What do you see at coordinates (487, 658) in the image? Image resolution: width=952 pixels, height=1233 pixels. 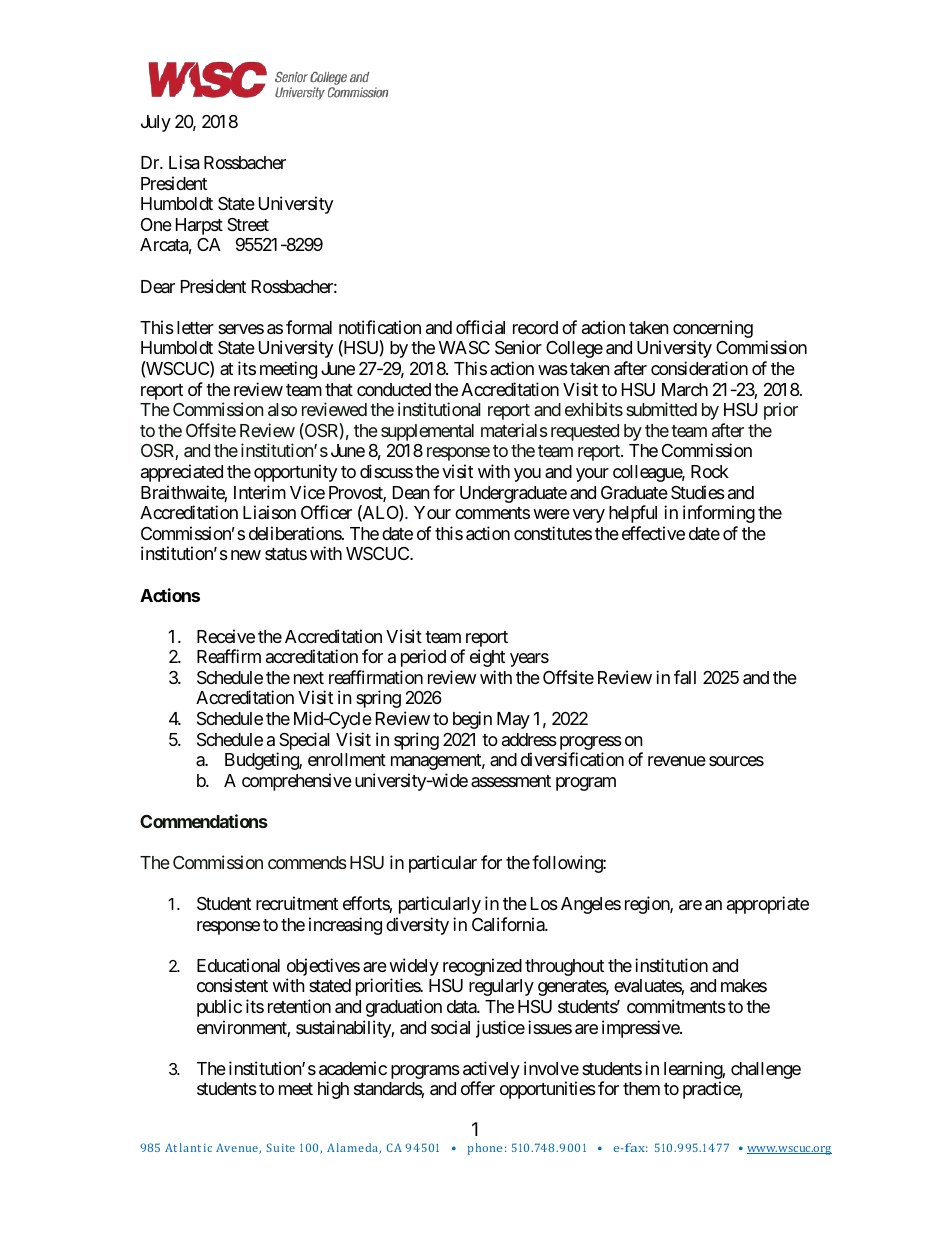 I see `eight` at bounding box center [487, 658].
